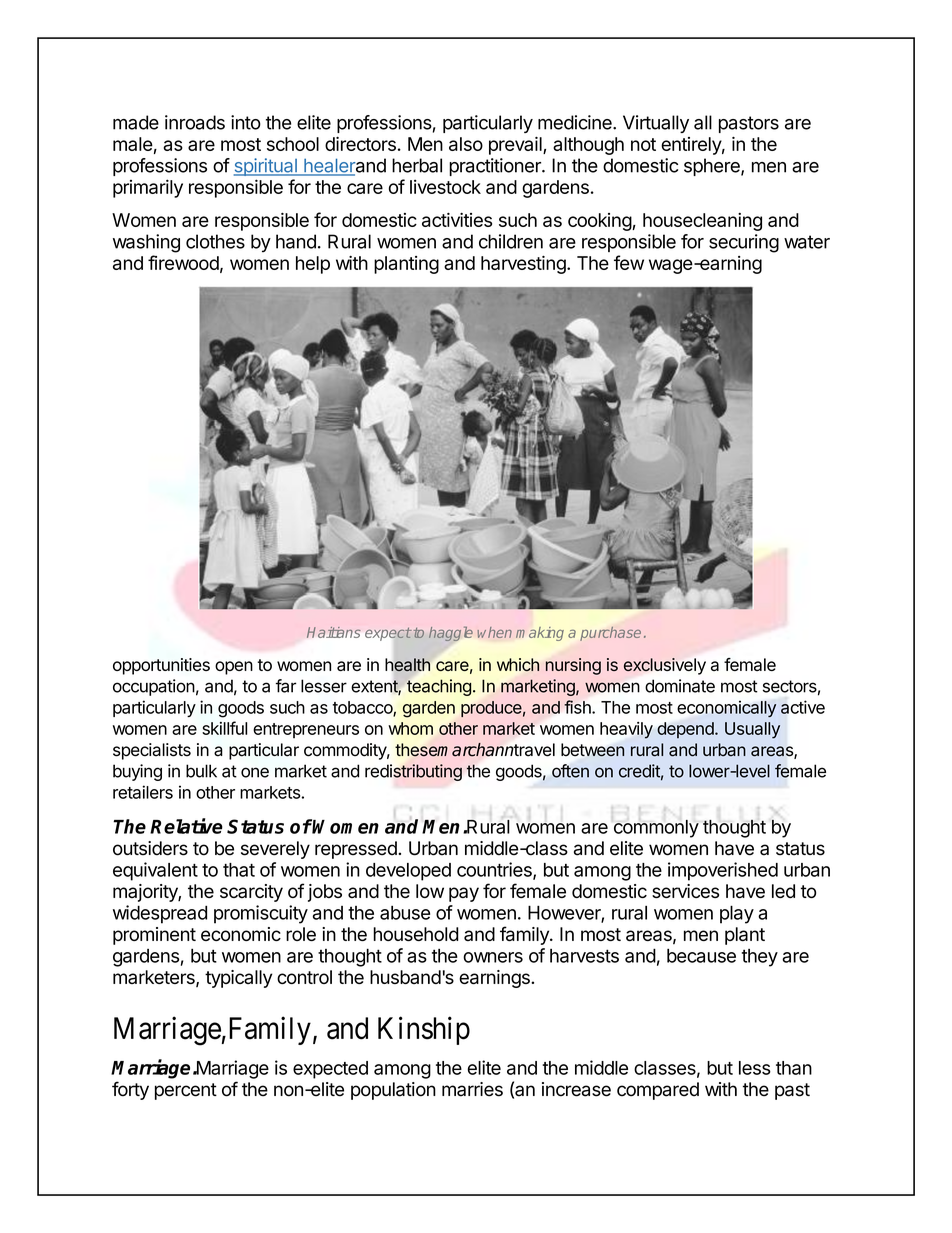 The width and height of the page is (952, 1233). I want to click on inroads, so click(195, 122).
